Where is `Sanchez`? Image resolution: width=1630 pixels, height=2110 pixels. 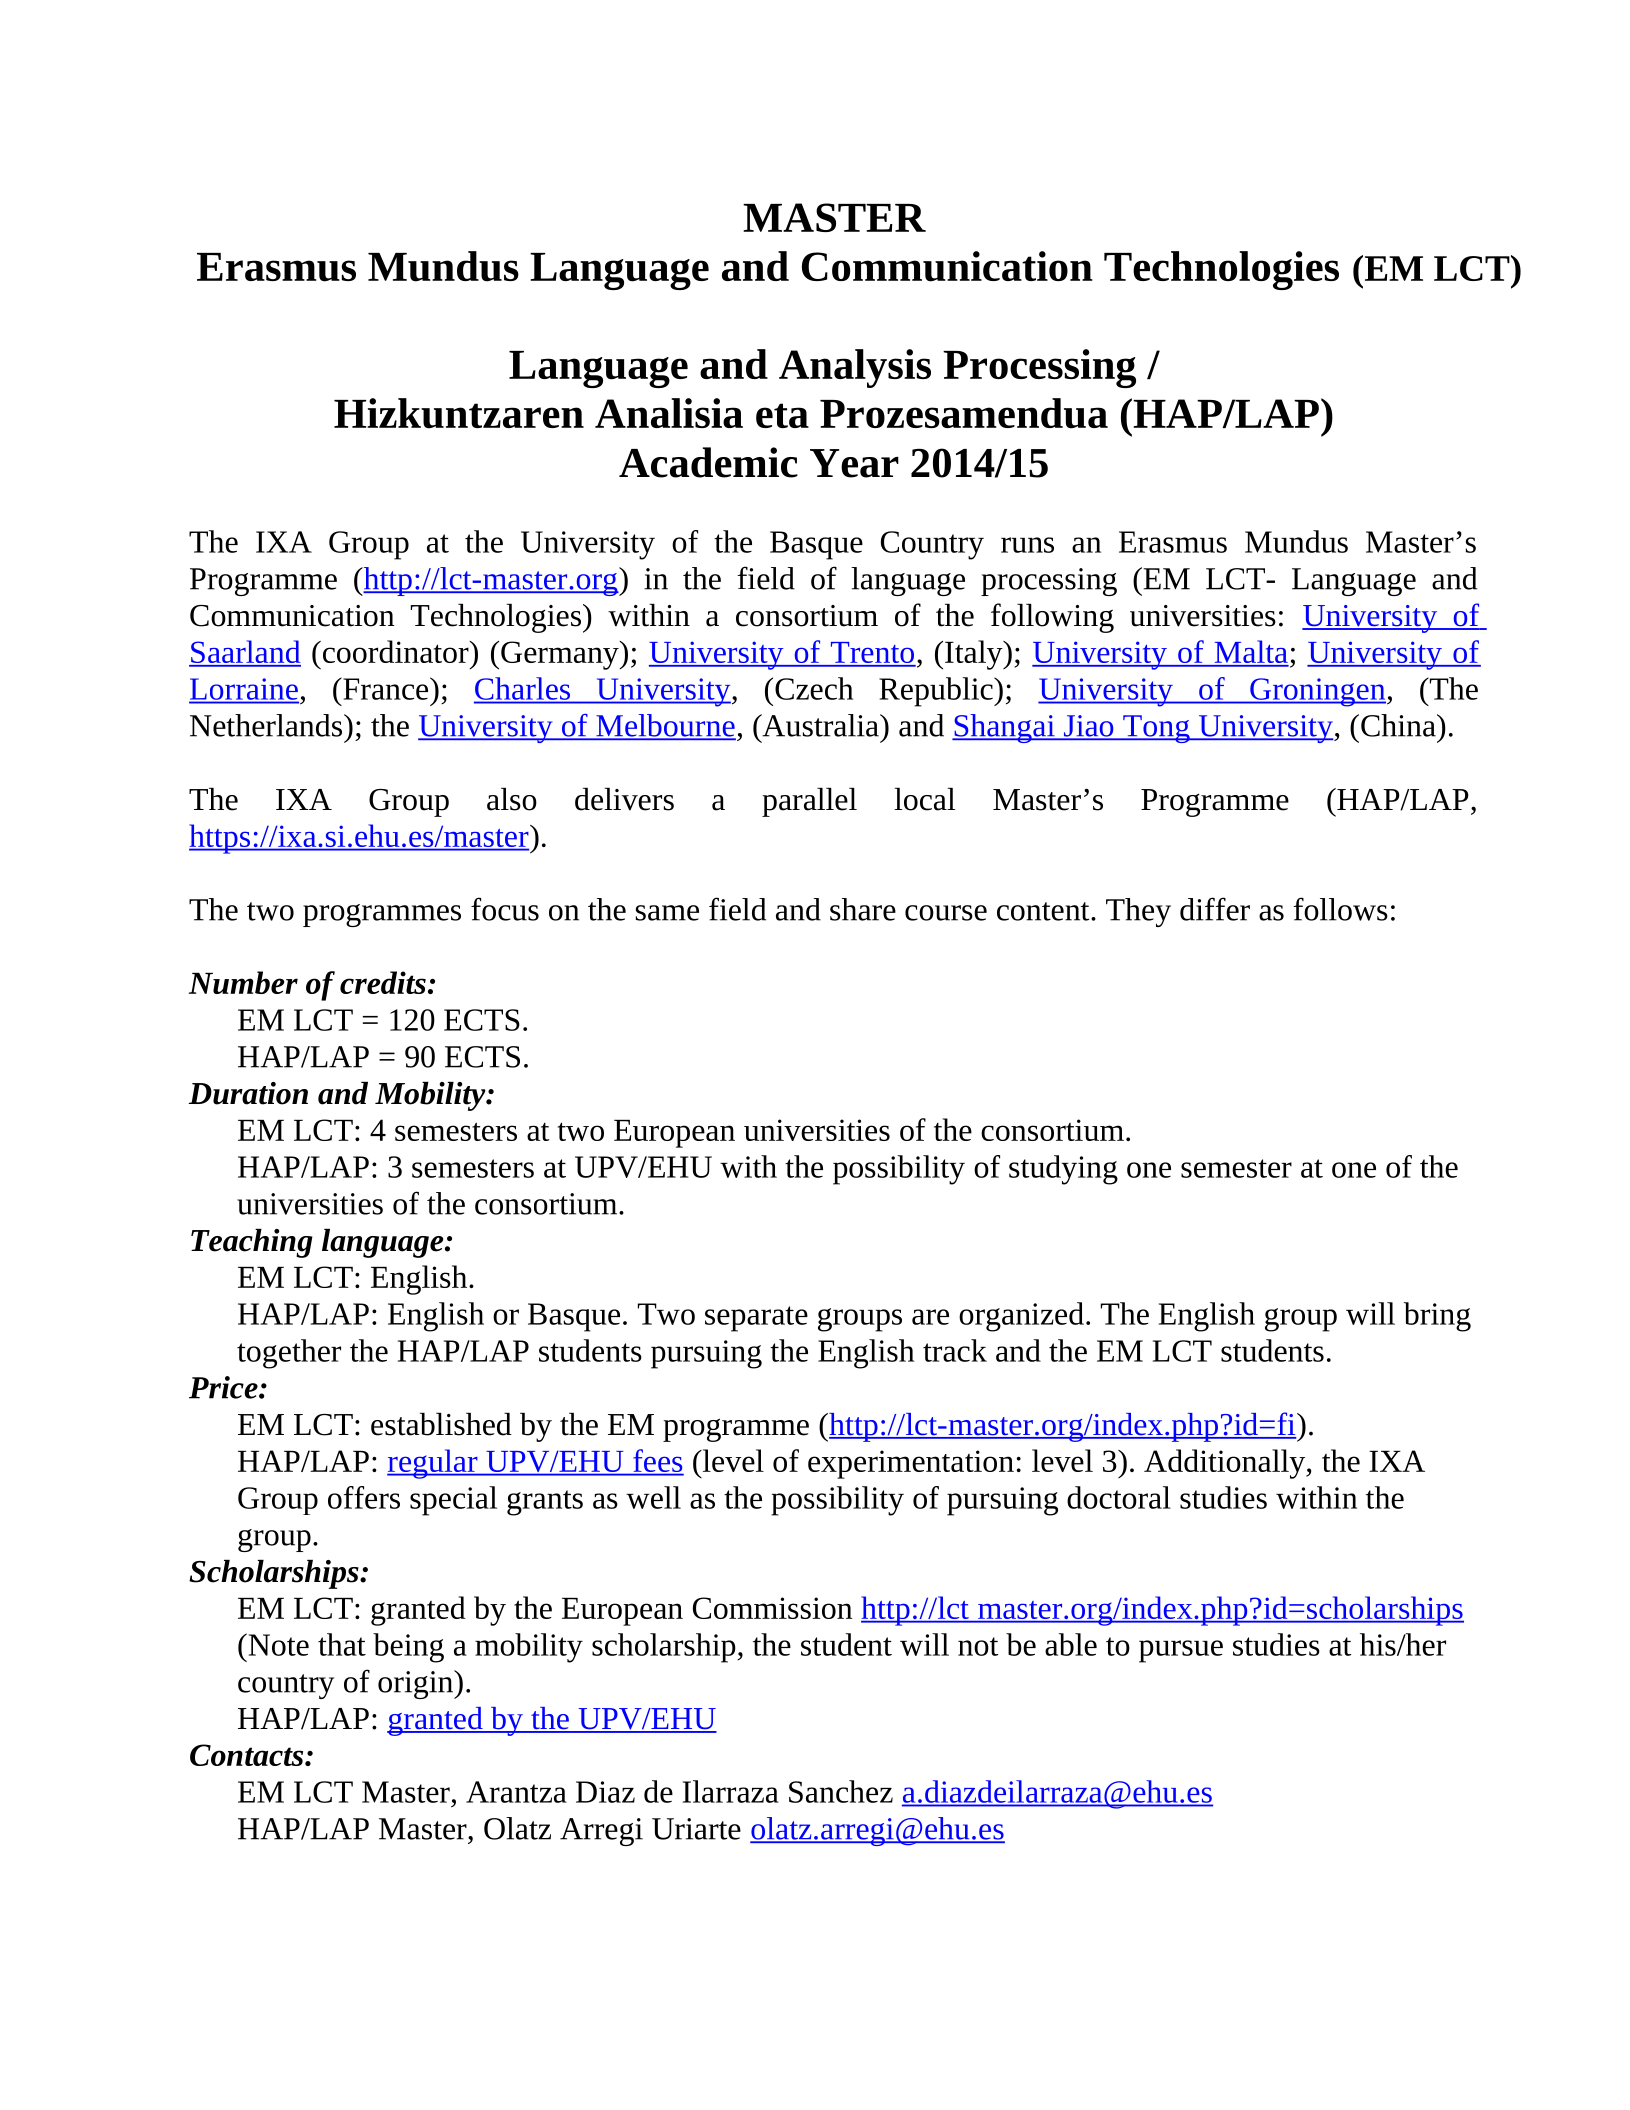
Sanchez is located at coordinates (841, 1791).
